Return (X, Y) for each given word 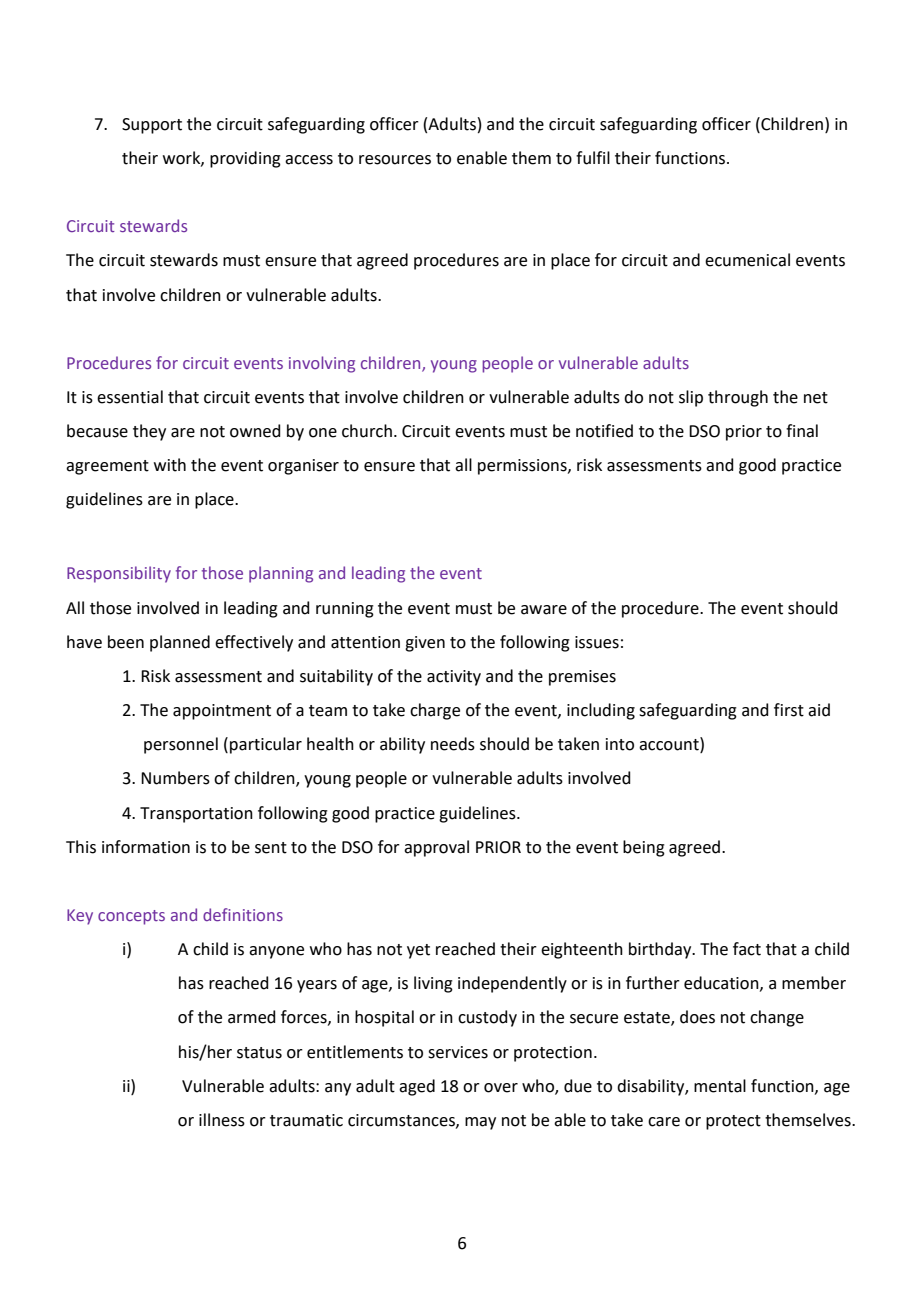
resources (395, 160)
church (367, 431)
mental (720, 1086)
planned (180, 643)
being (644, 848)
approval (436, 848)
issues (597, 642)
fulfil (593, 158)
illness (222, 1120)
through (738, 398)
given (425, 644)
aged (417, 1087)
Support (152, 126)
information (146, 847)
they (149, 432)
